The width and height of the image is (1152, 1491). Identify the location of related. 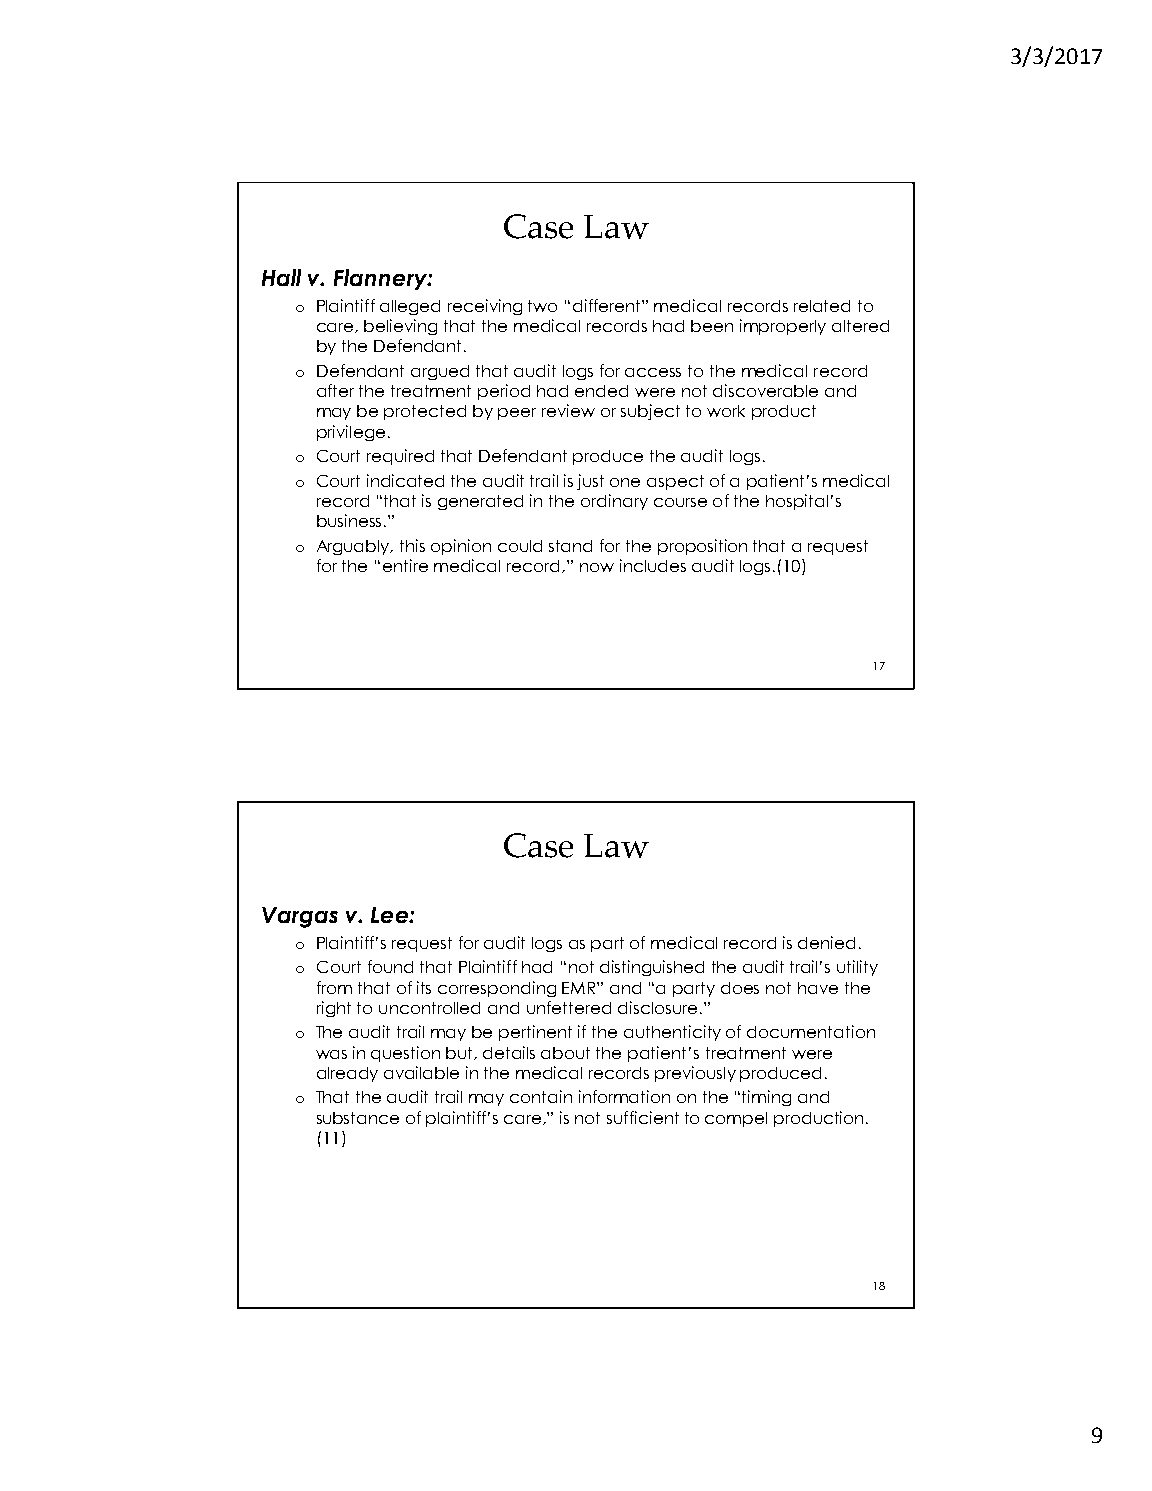
(822, 306).
